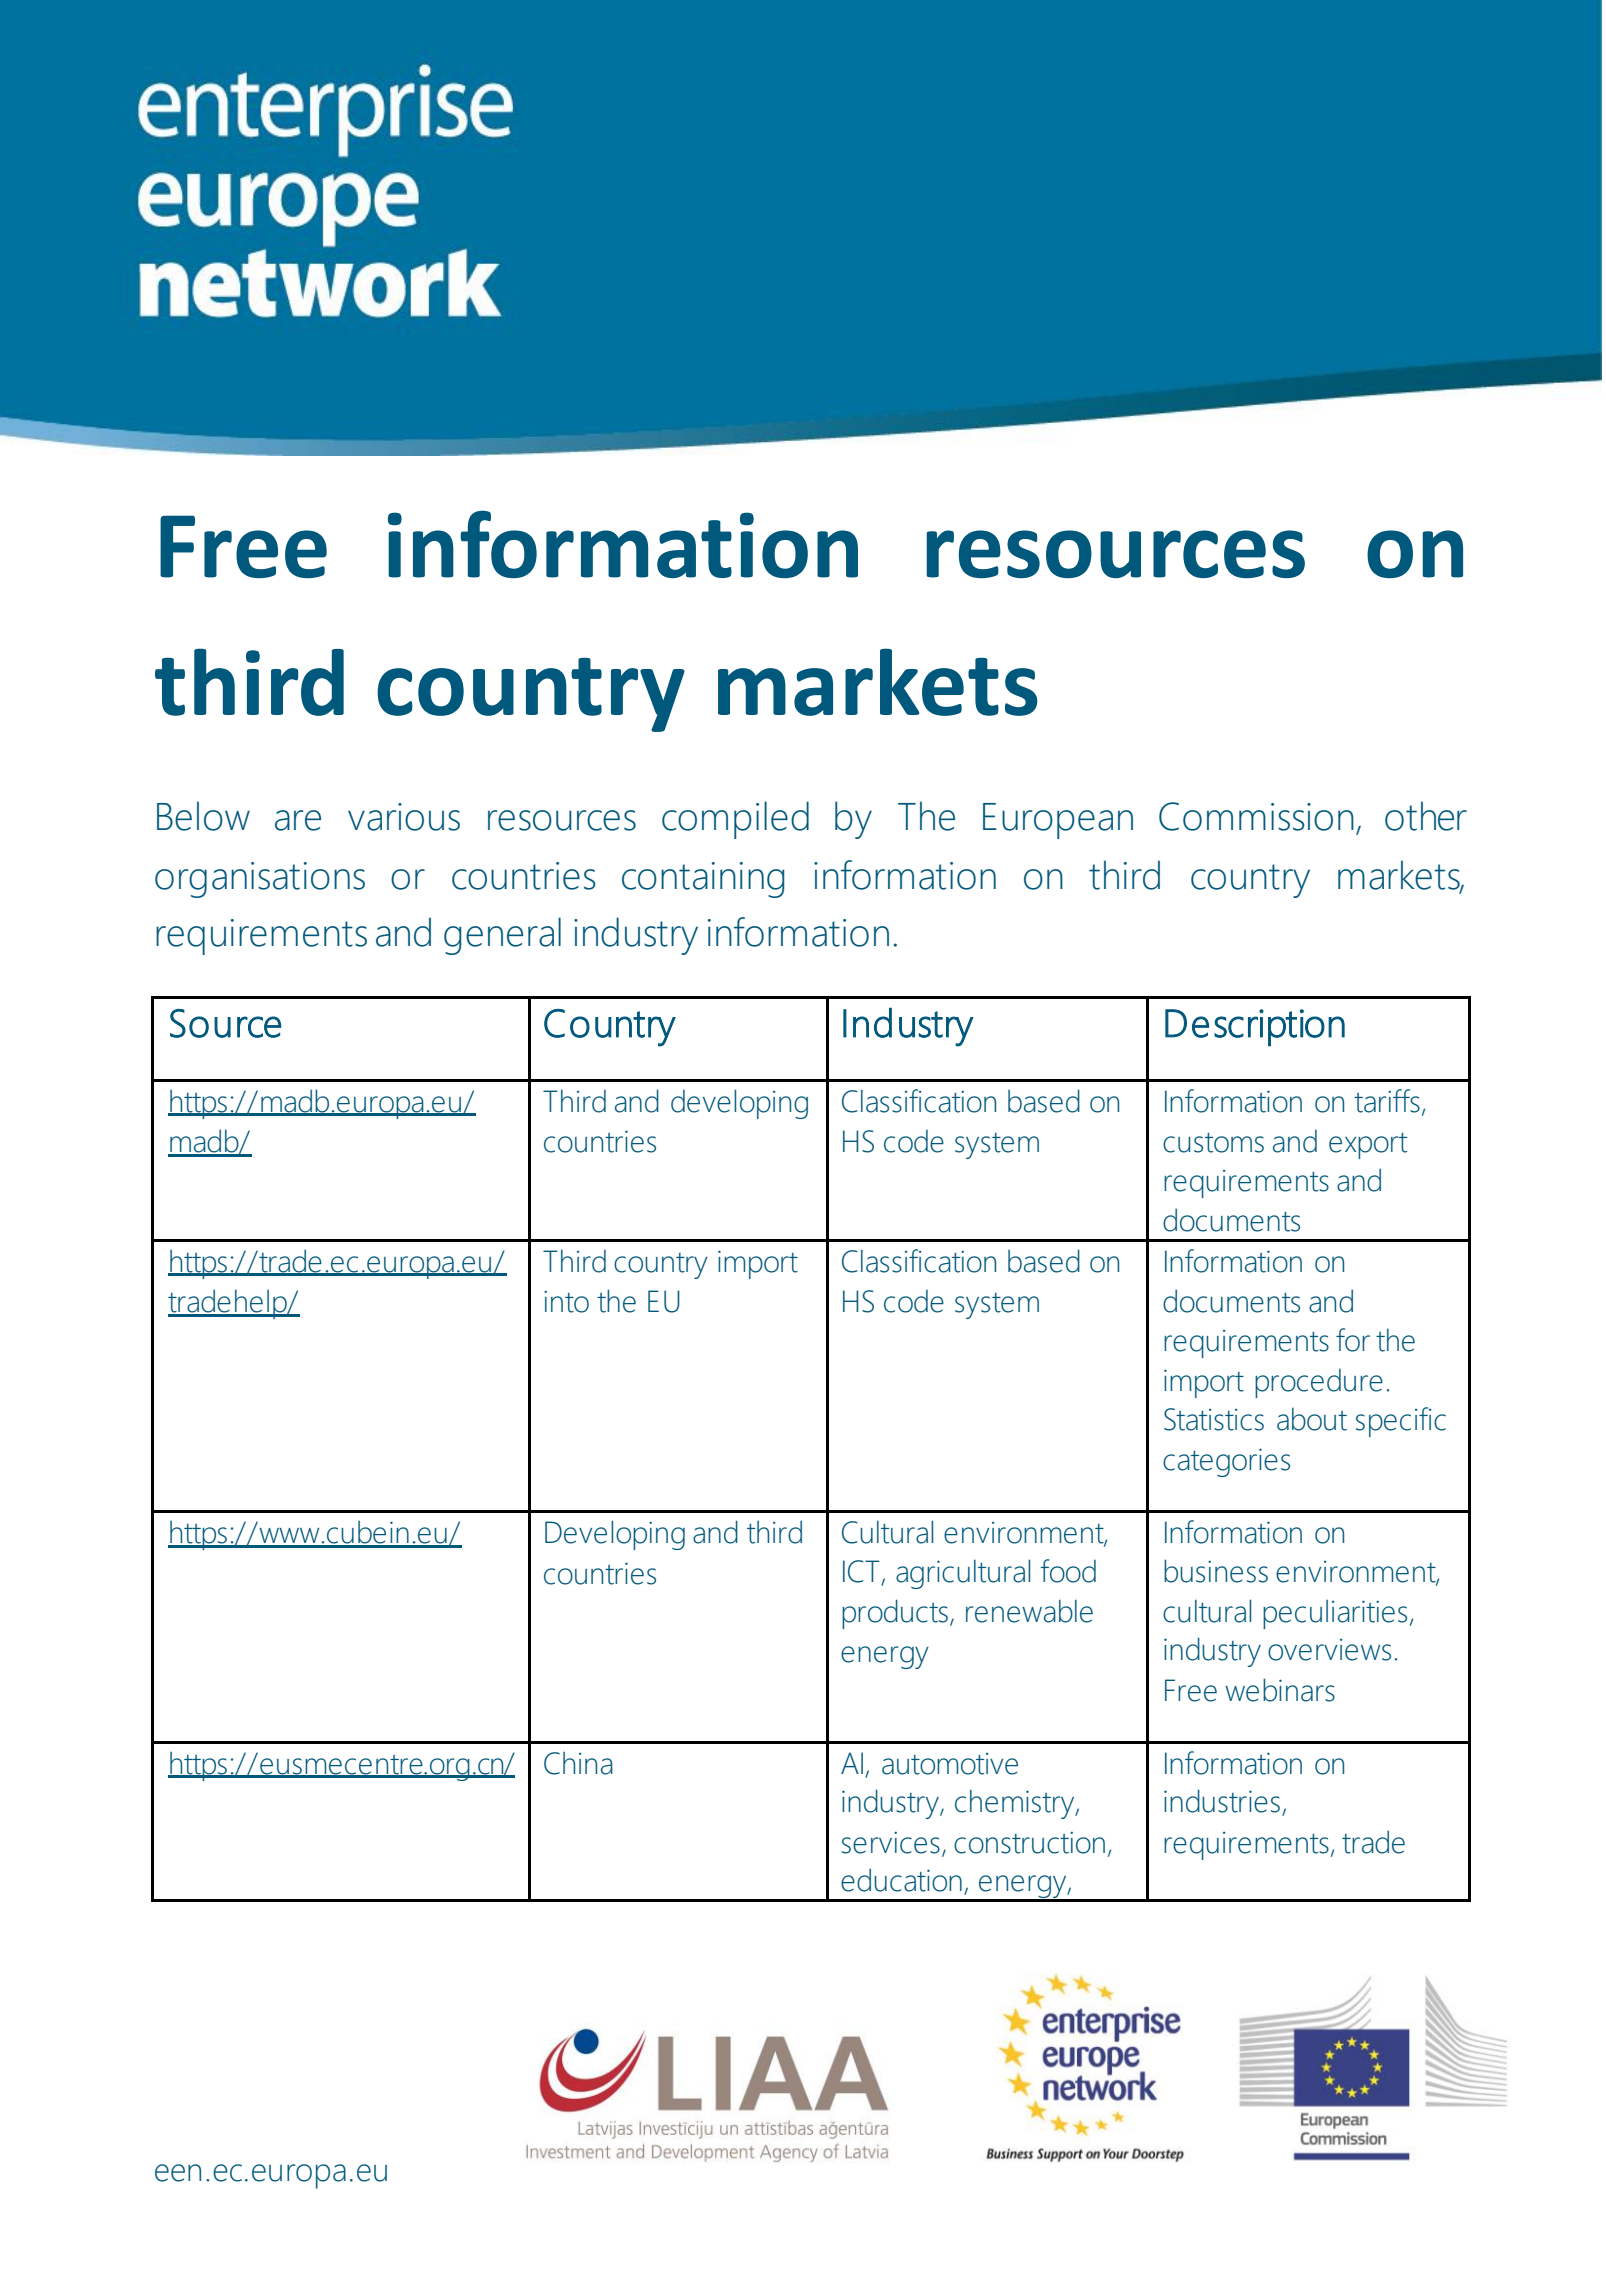  Describe the element at coordinates (861, 1571) in the screenshot. I see `ICT` at that location.
